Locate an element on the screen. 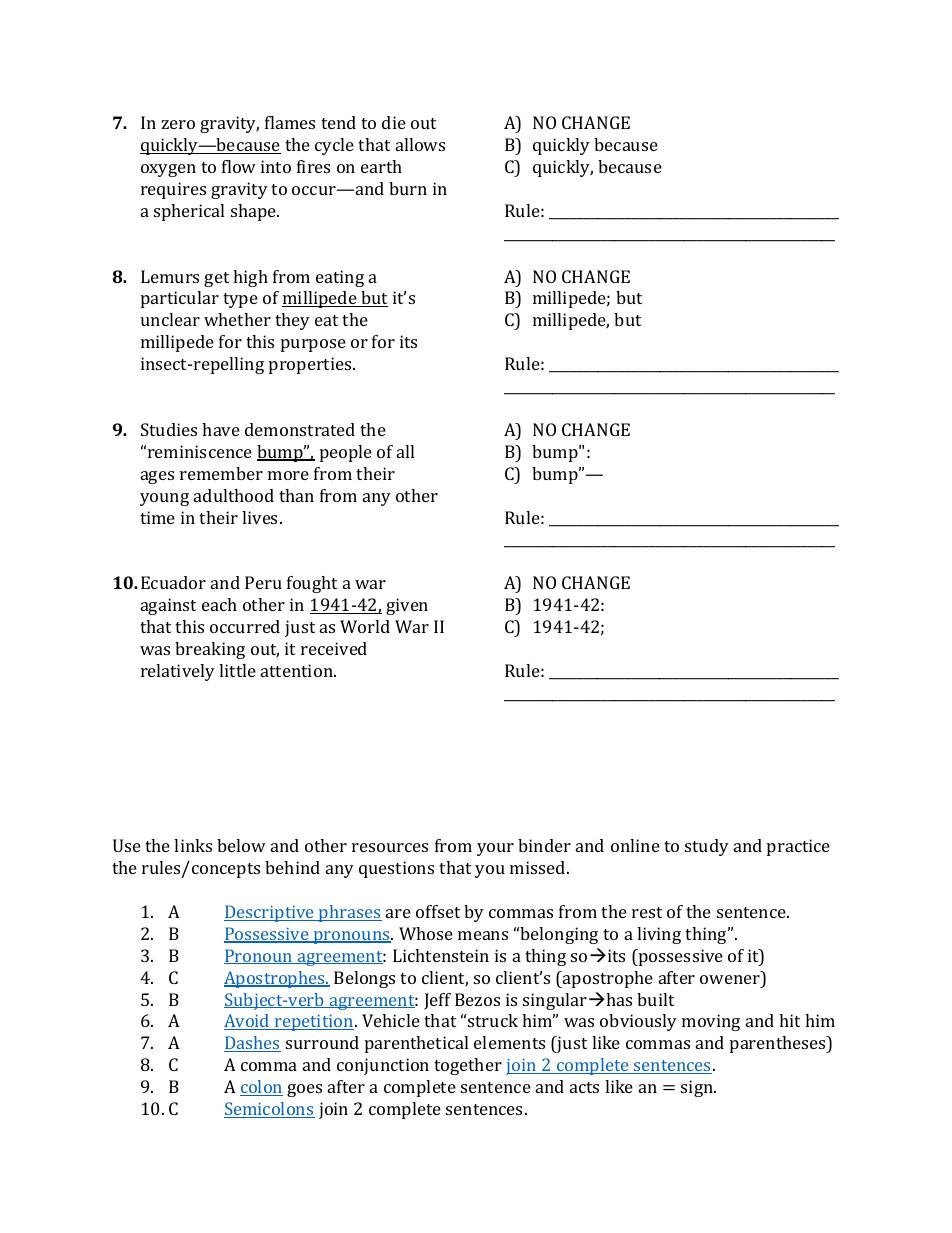 Image resolution: width=952 pixels, height=1233 pixels. study is located at coordinates (707, 847).
